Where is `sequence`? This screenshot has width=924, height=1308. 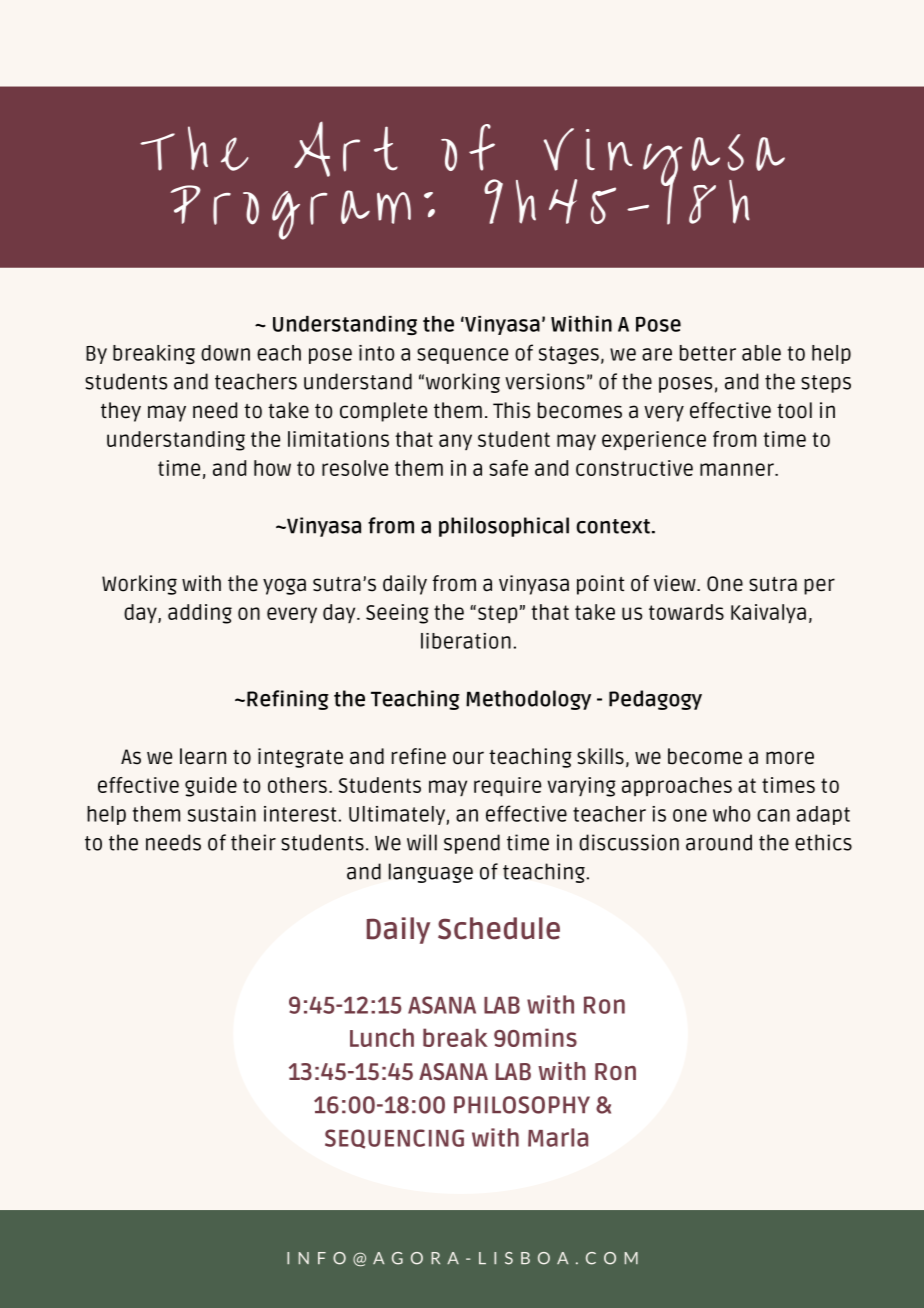 sequence is located at coordinates (462, 356).
